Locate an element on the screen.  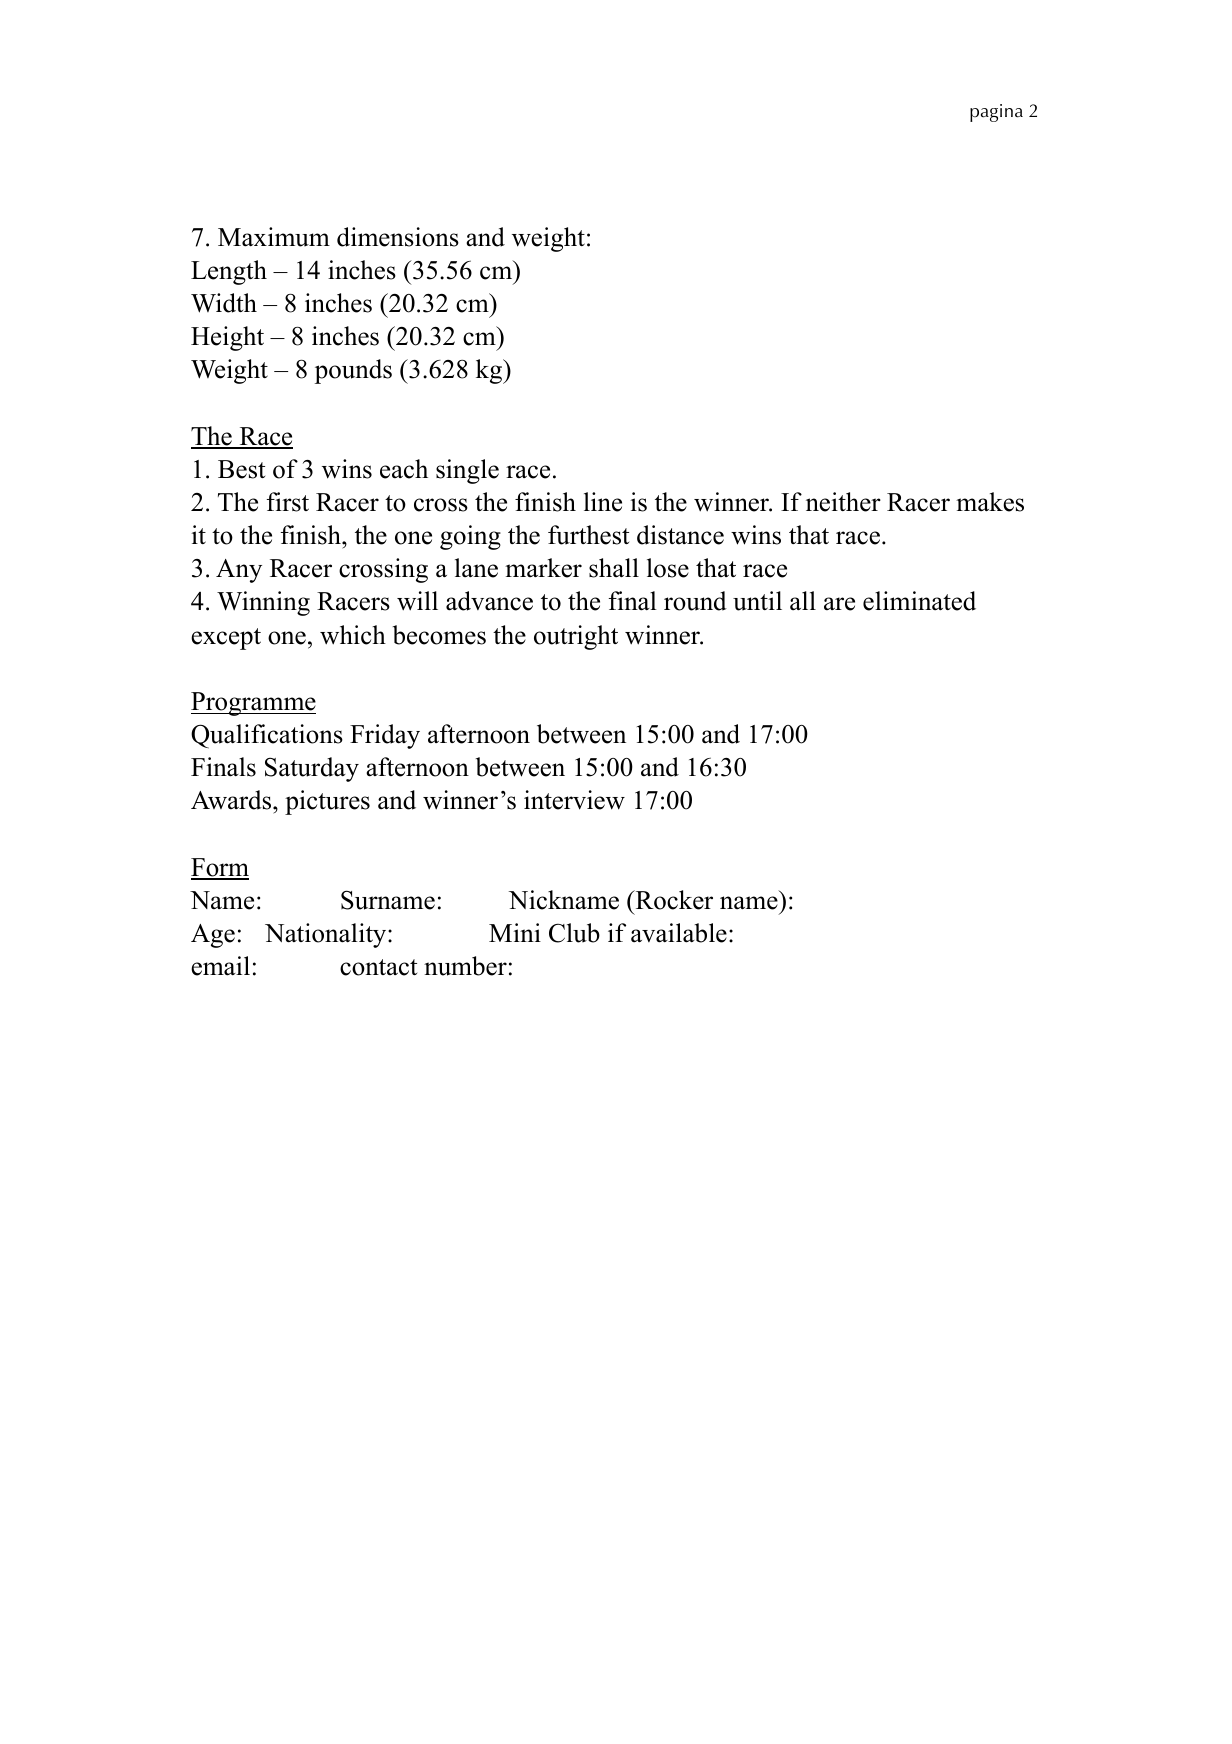
Maximum is located at coordinates (274, 237).
